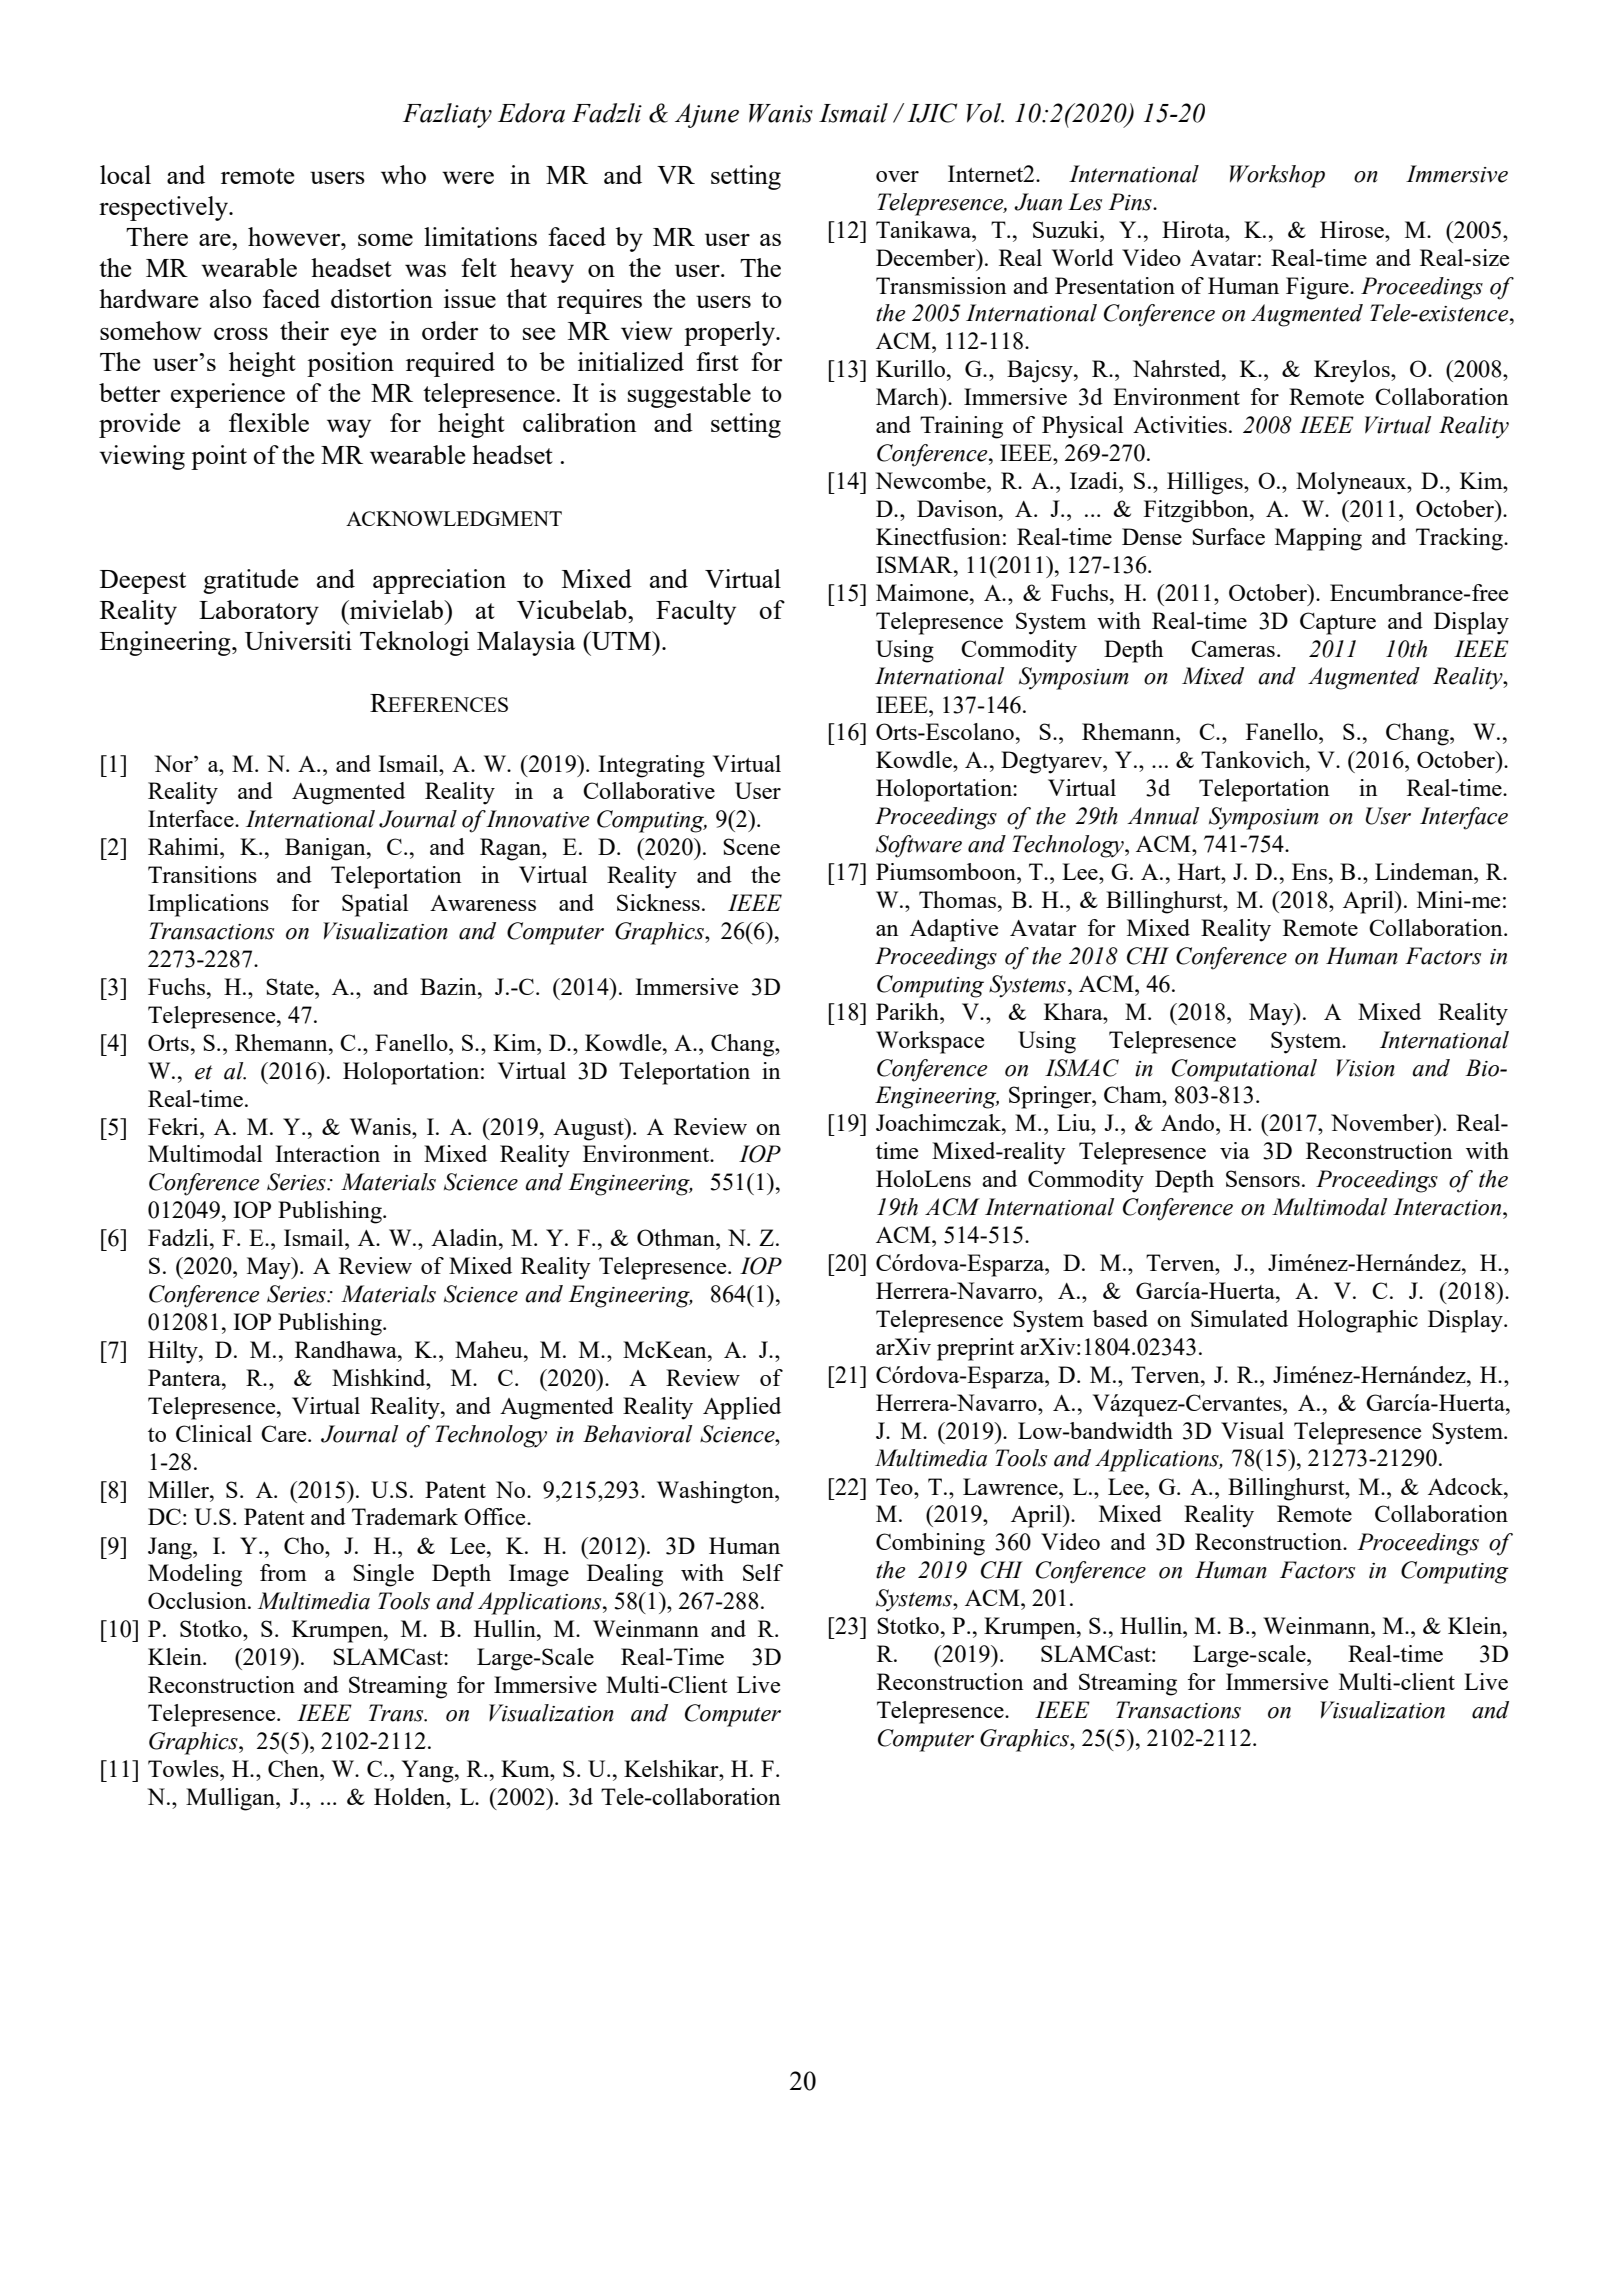  What do you see at coordinates (897, 176) in the document?
I see `over` at bounding box center [897, 176].
